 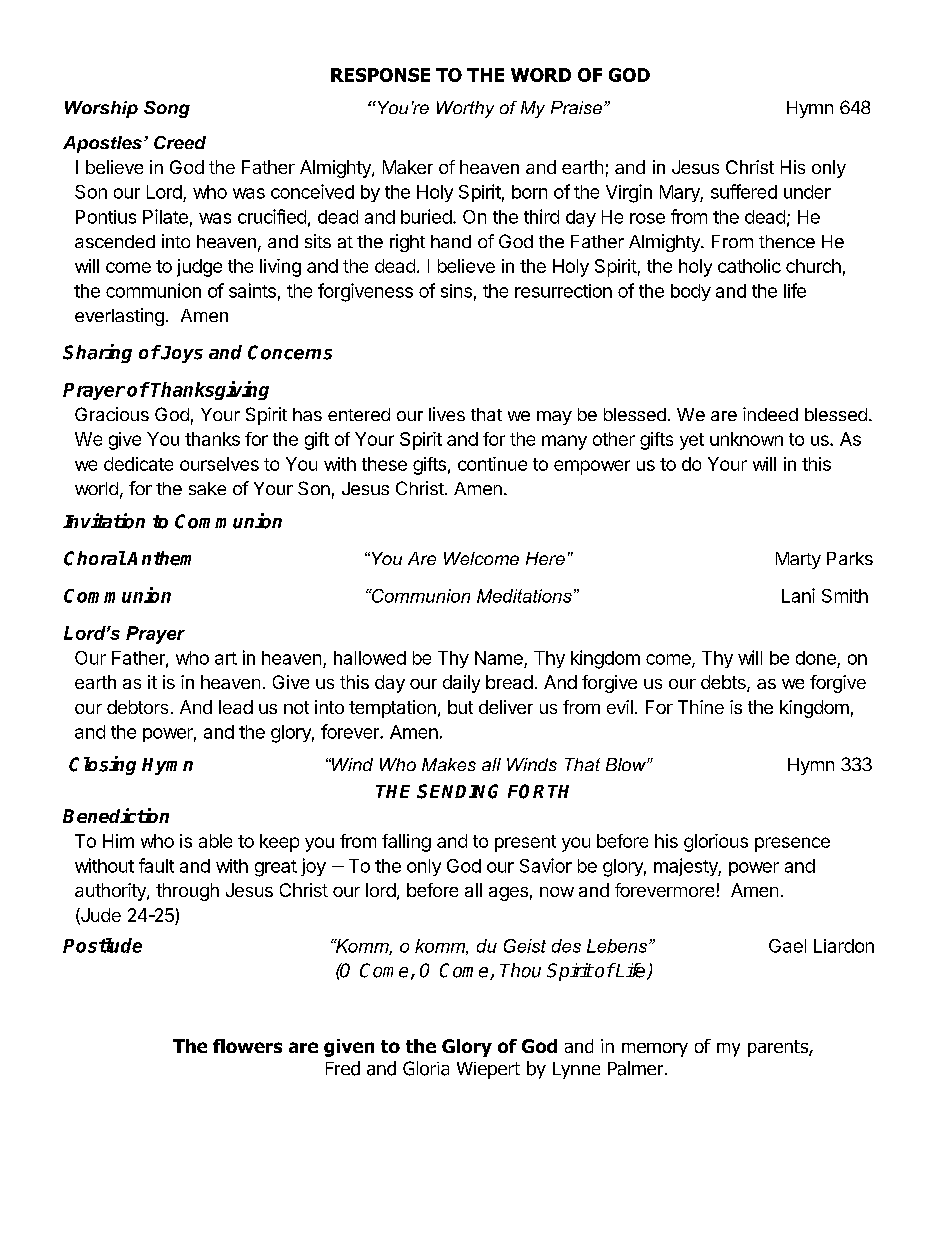 I want to click on but, so click(x=460, y=707).
